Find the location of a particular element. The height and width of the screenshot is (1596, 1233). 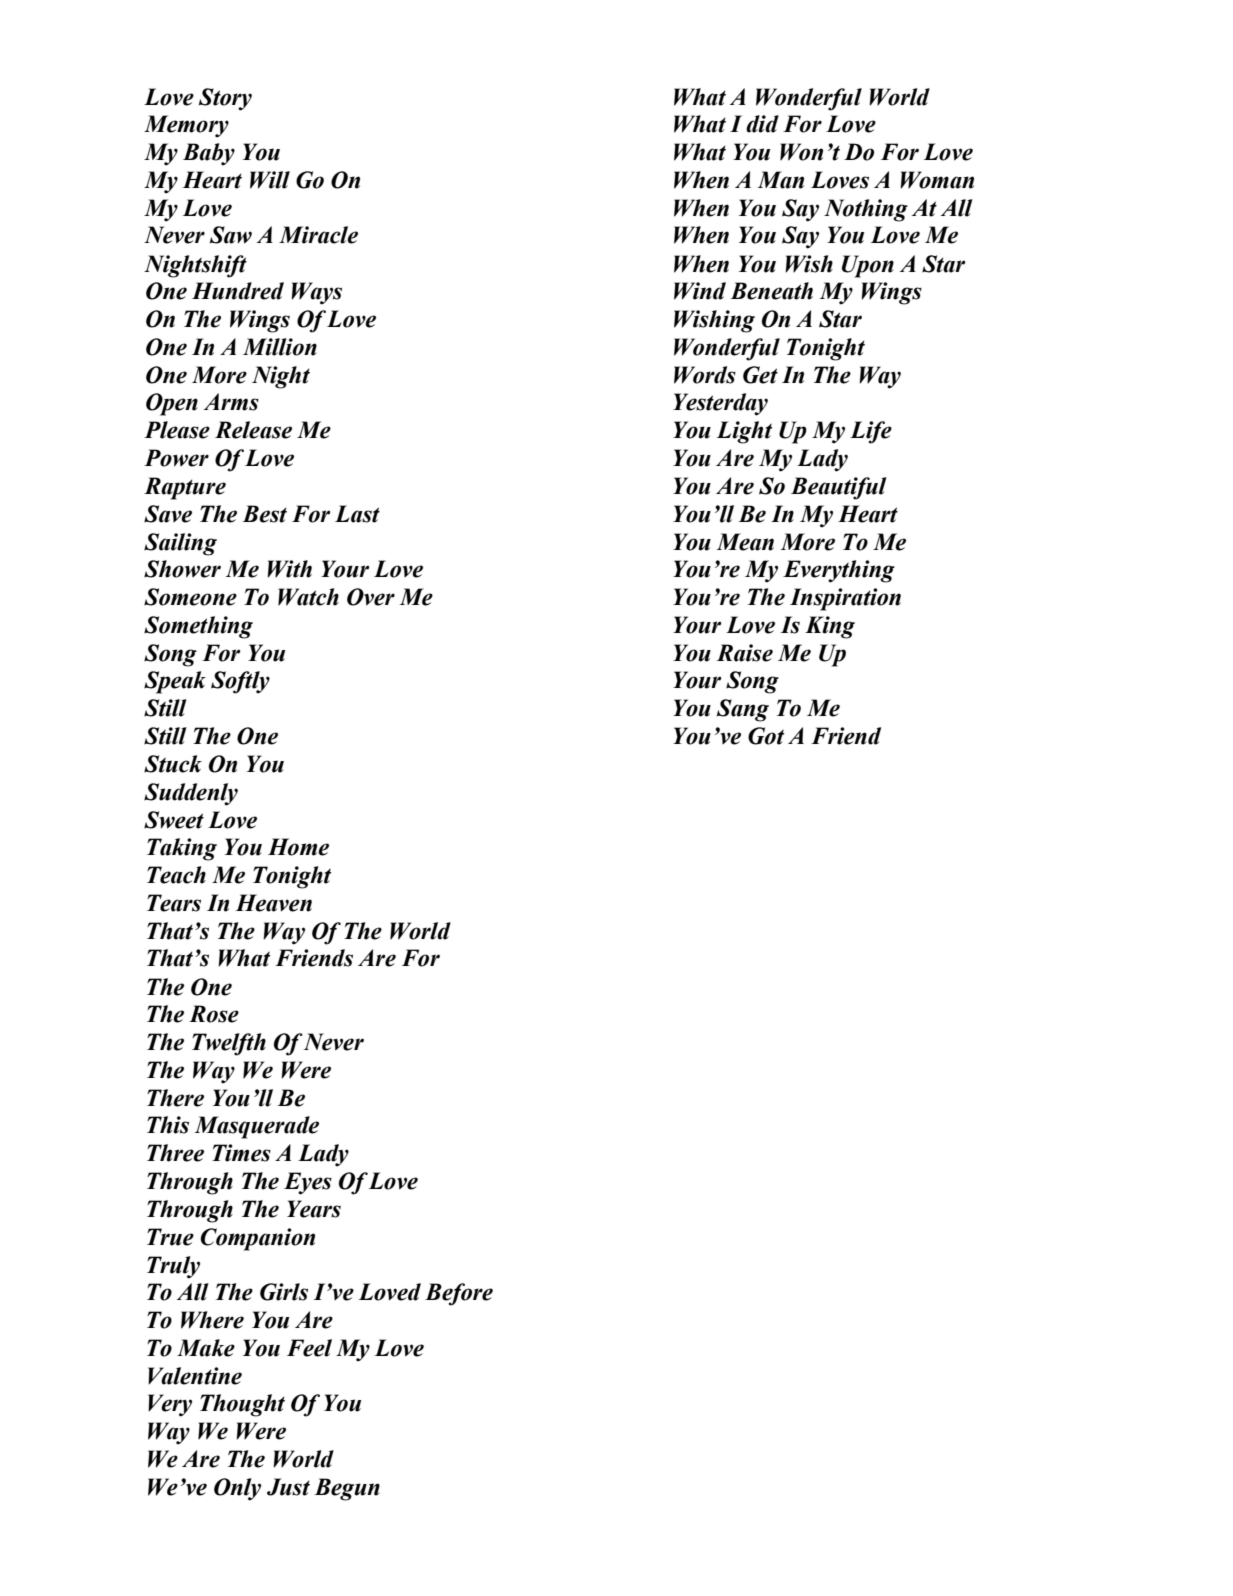

Rose is located at coordinates (214, 1014).
